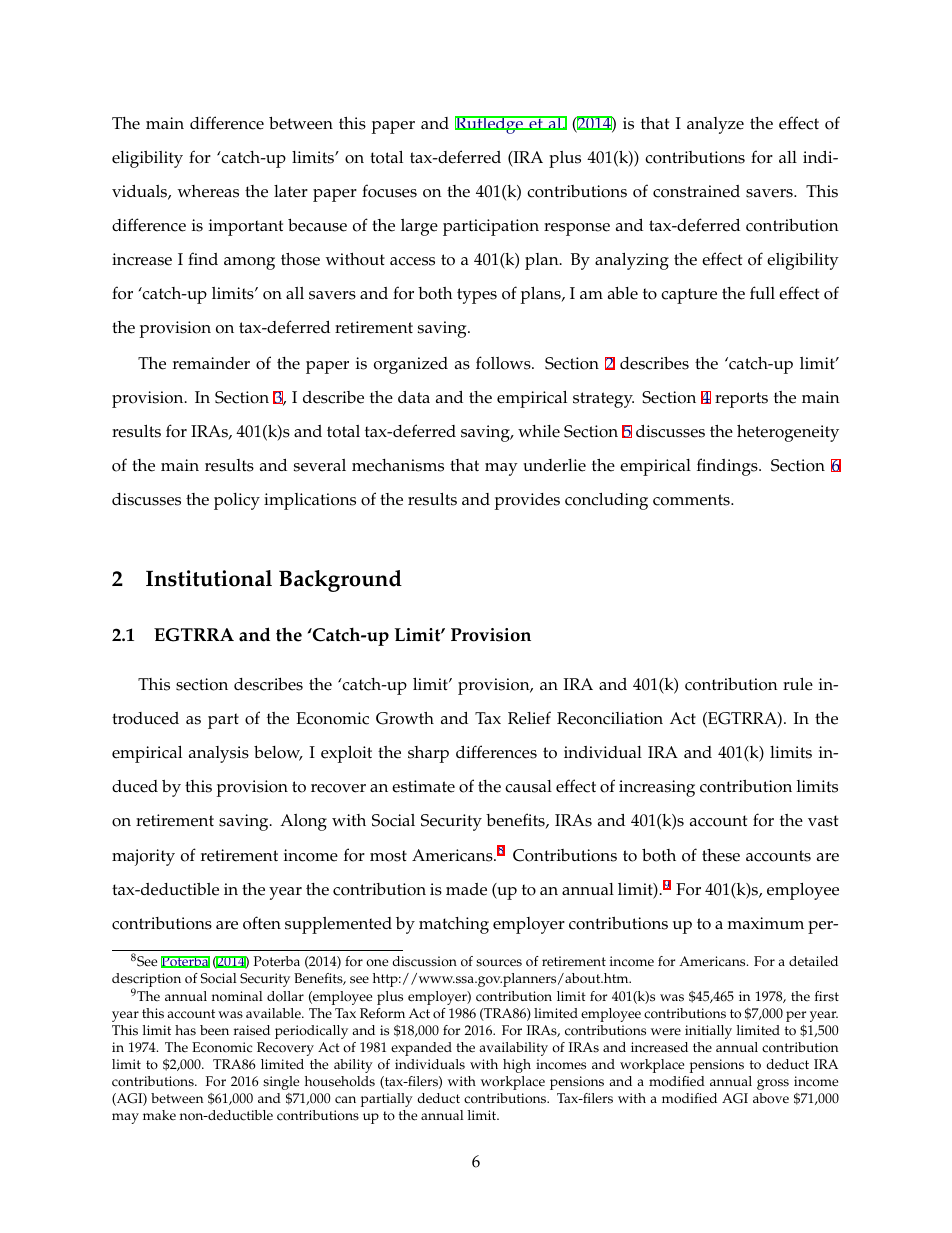 The height and width of the screenshot is (1233, 952). I want to click on focuses, so click(389, 191).
